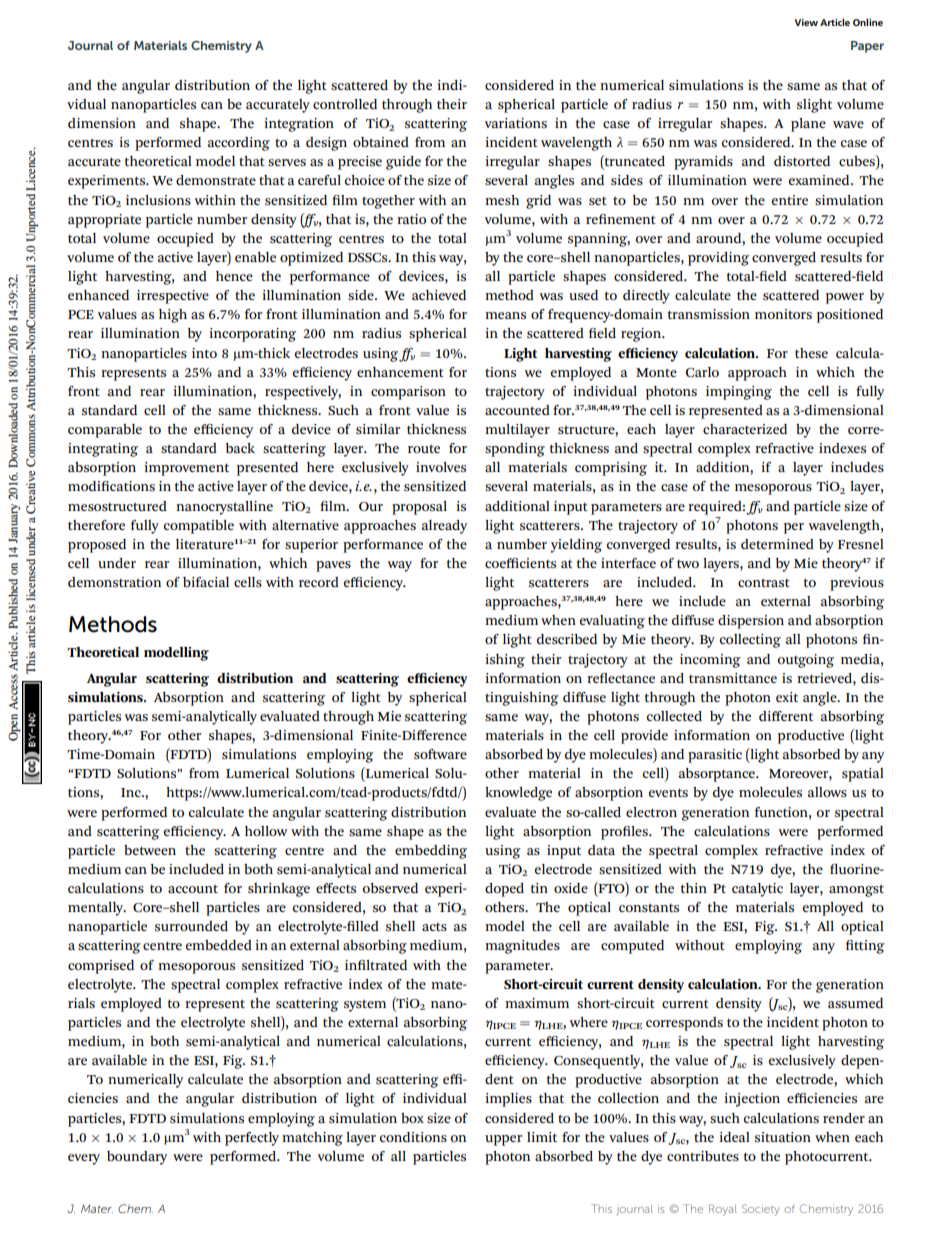 The height and width of the screenshot is (1247, 952). I want to click on boundary, so click(137, 1158).
